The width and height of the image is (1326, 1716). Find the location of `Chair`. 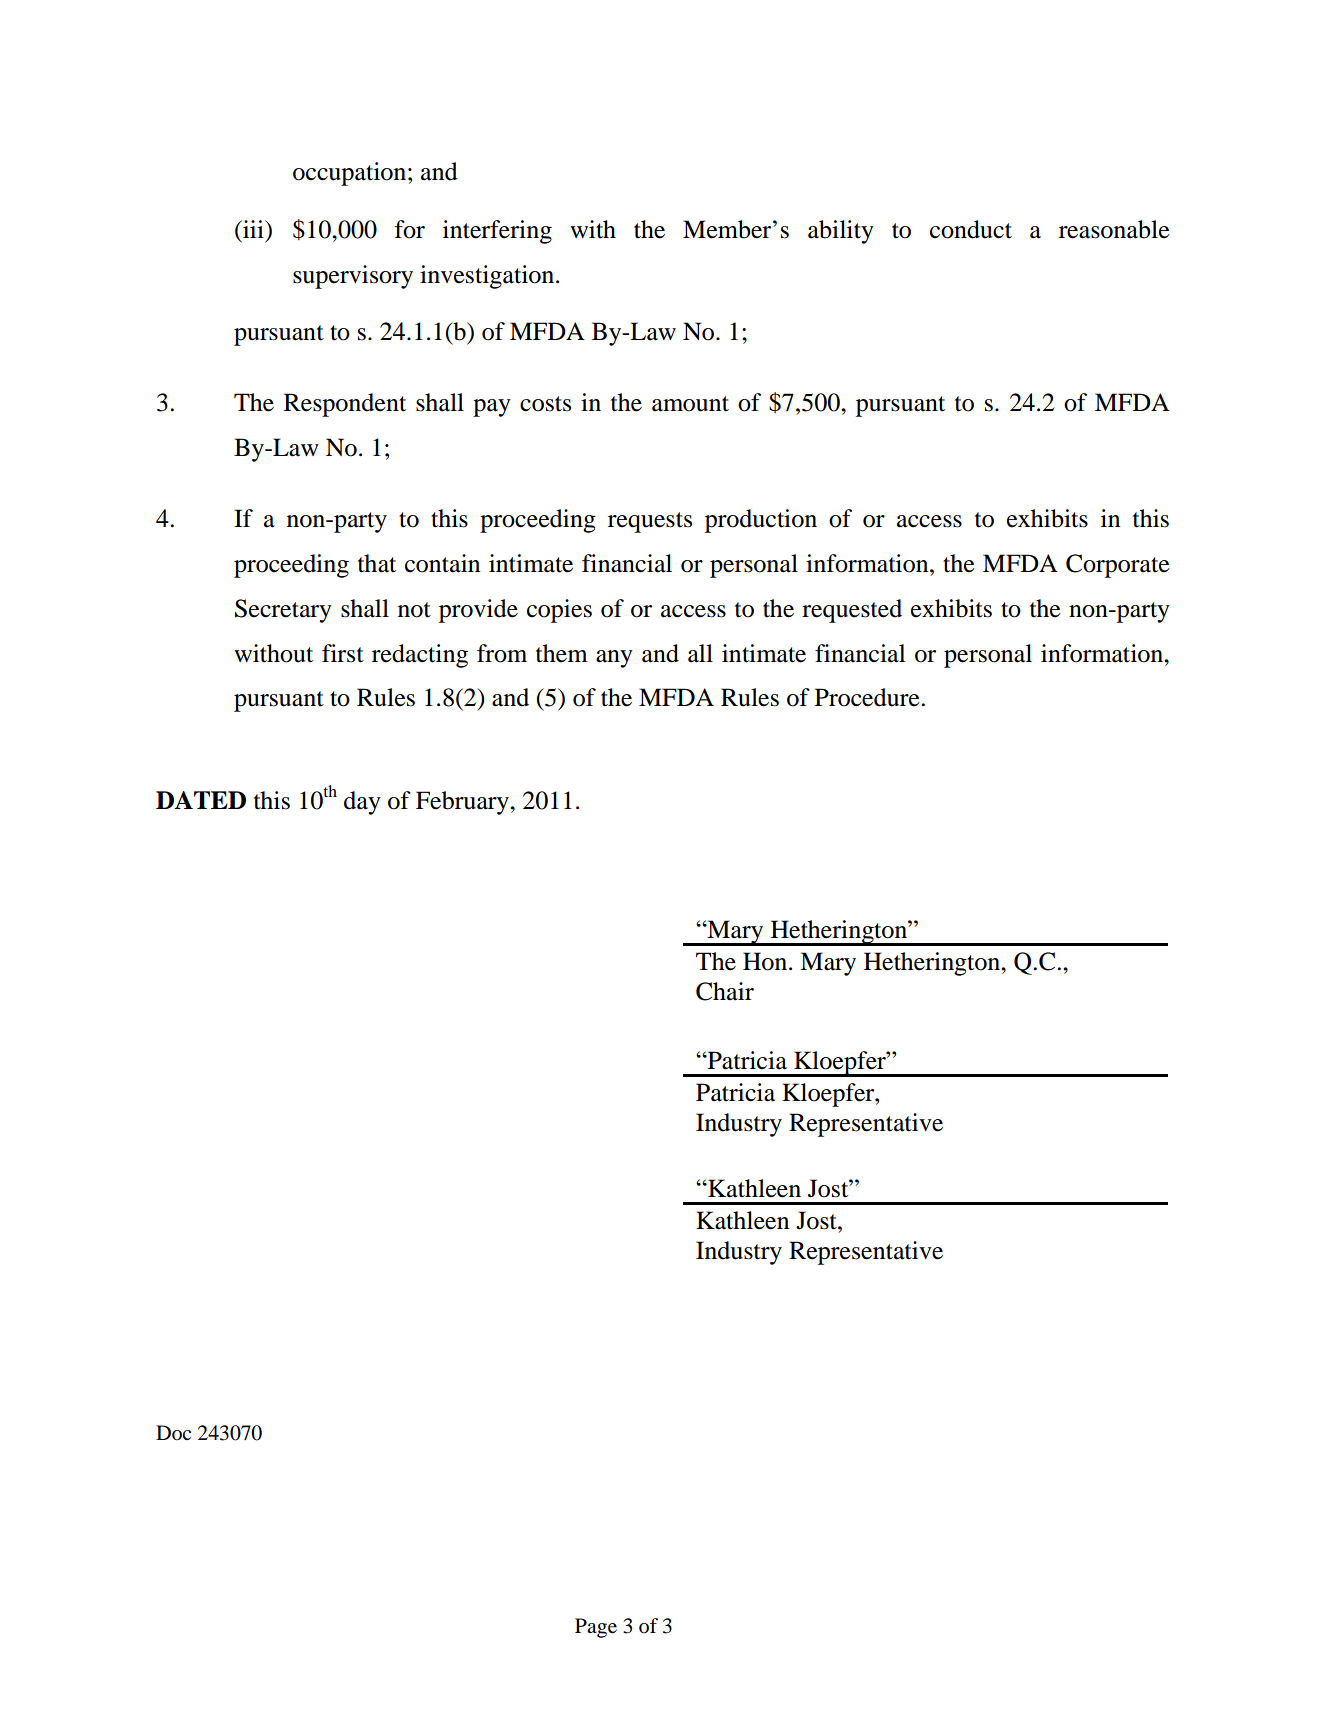

Chair is located at coordinates (725, 991).
